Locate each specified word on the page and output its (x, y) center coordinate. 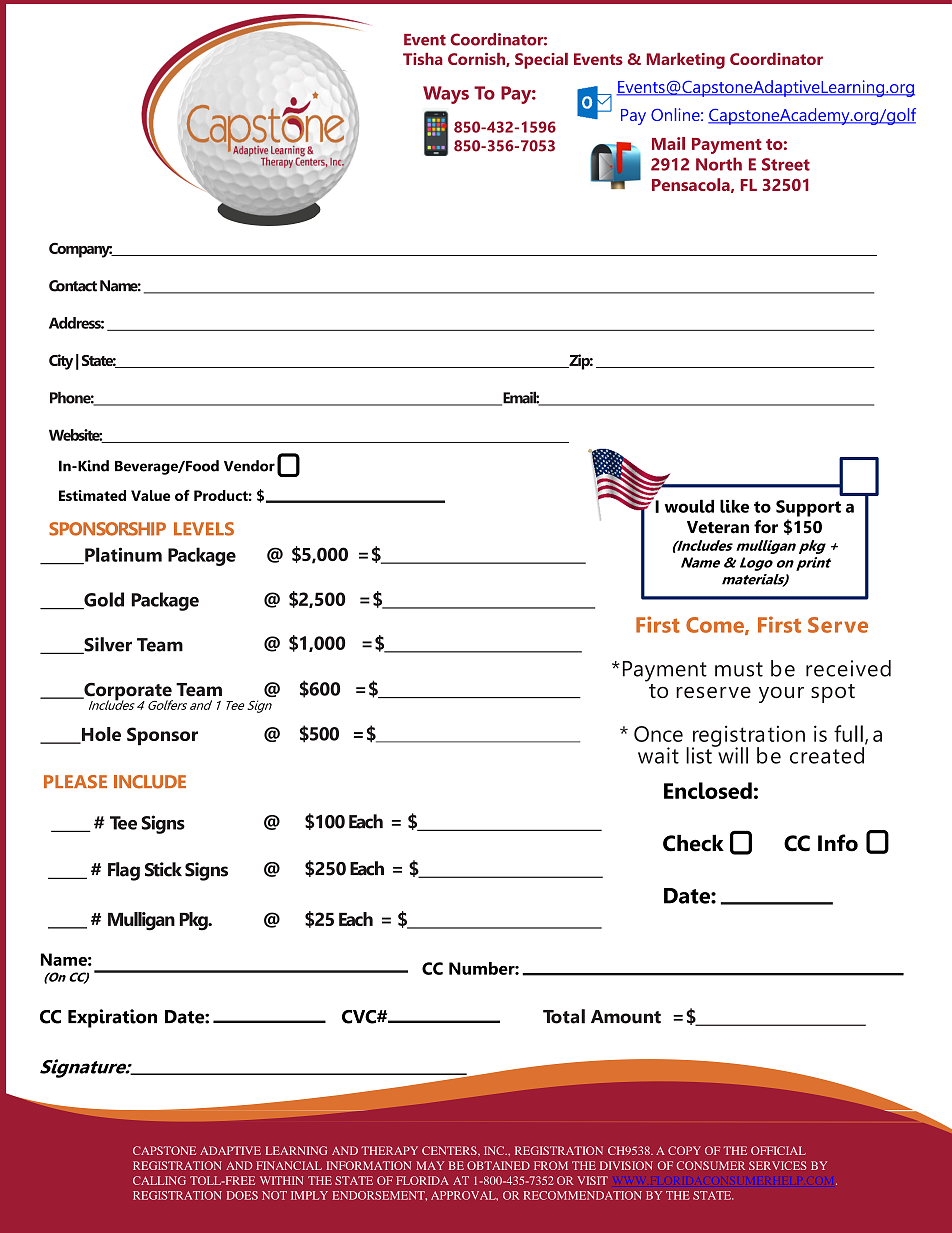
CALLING (159, 1180)
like (734, 506)
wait (658, 755)
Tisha (423, 59)
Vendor (249, 466)
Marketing (685, 61)
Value (150, 495)
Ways (446, 95)
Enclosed (708, 790)
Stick (163, 869)
